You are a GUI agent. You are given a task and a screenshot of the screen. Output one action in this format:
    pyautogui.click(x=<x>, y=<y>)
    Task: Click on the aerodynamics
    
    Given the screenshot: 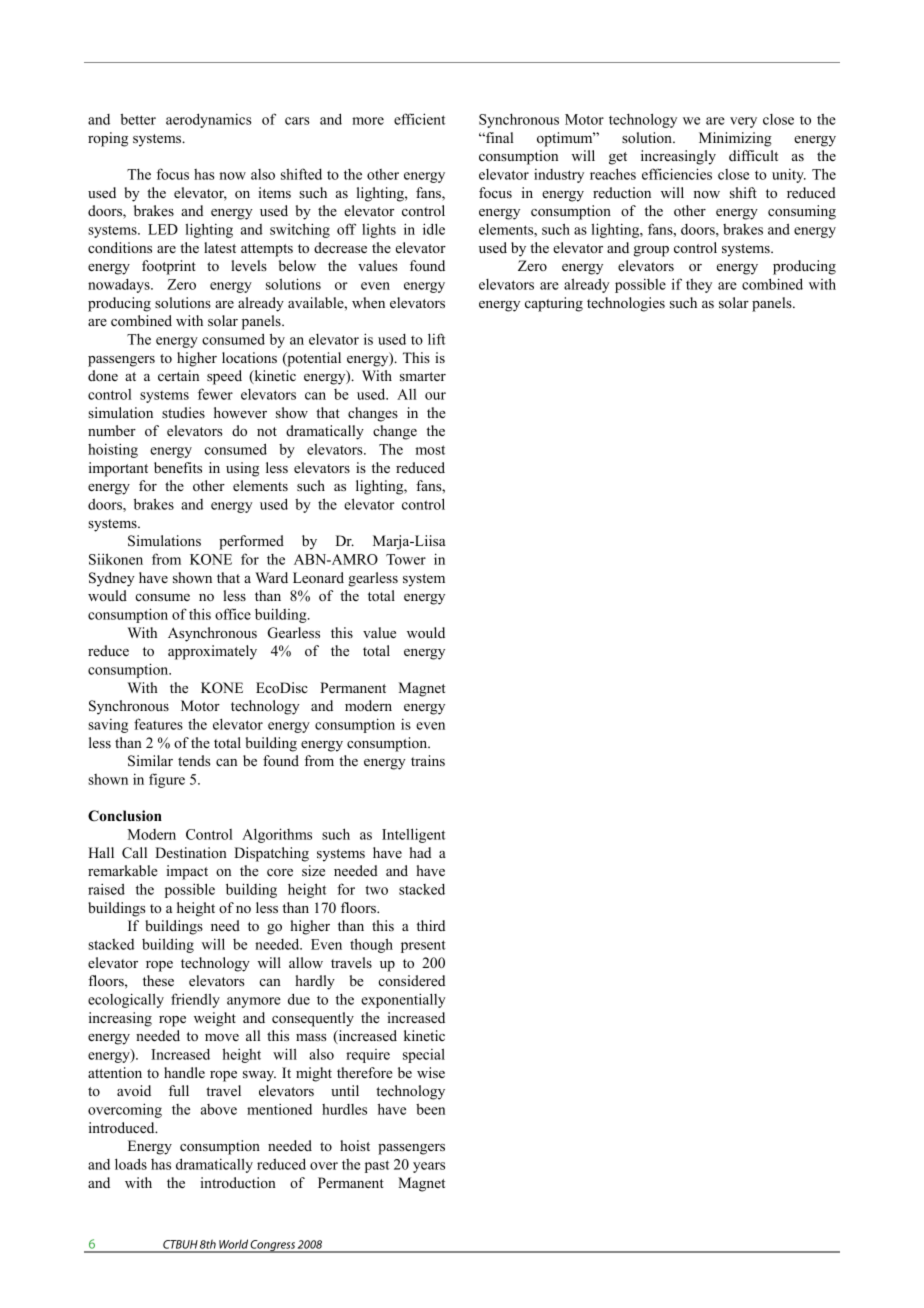 What is the action you would take?
    pyautogui.click(x=209, y=120)
